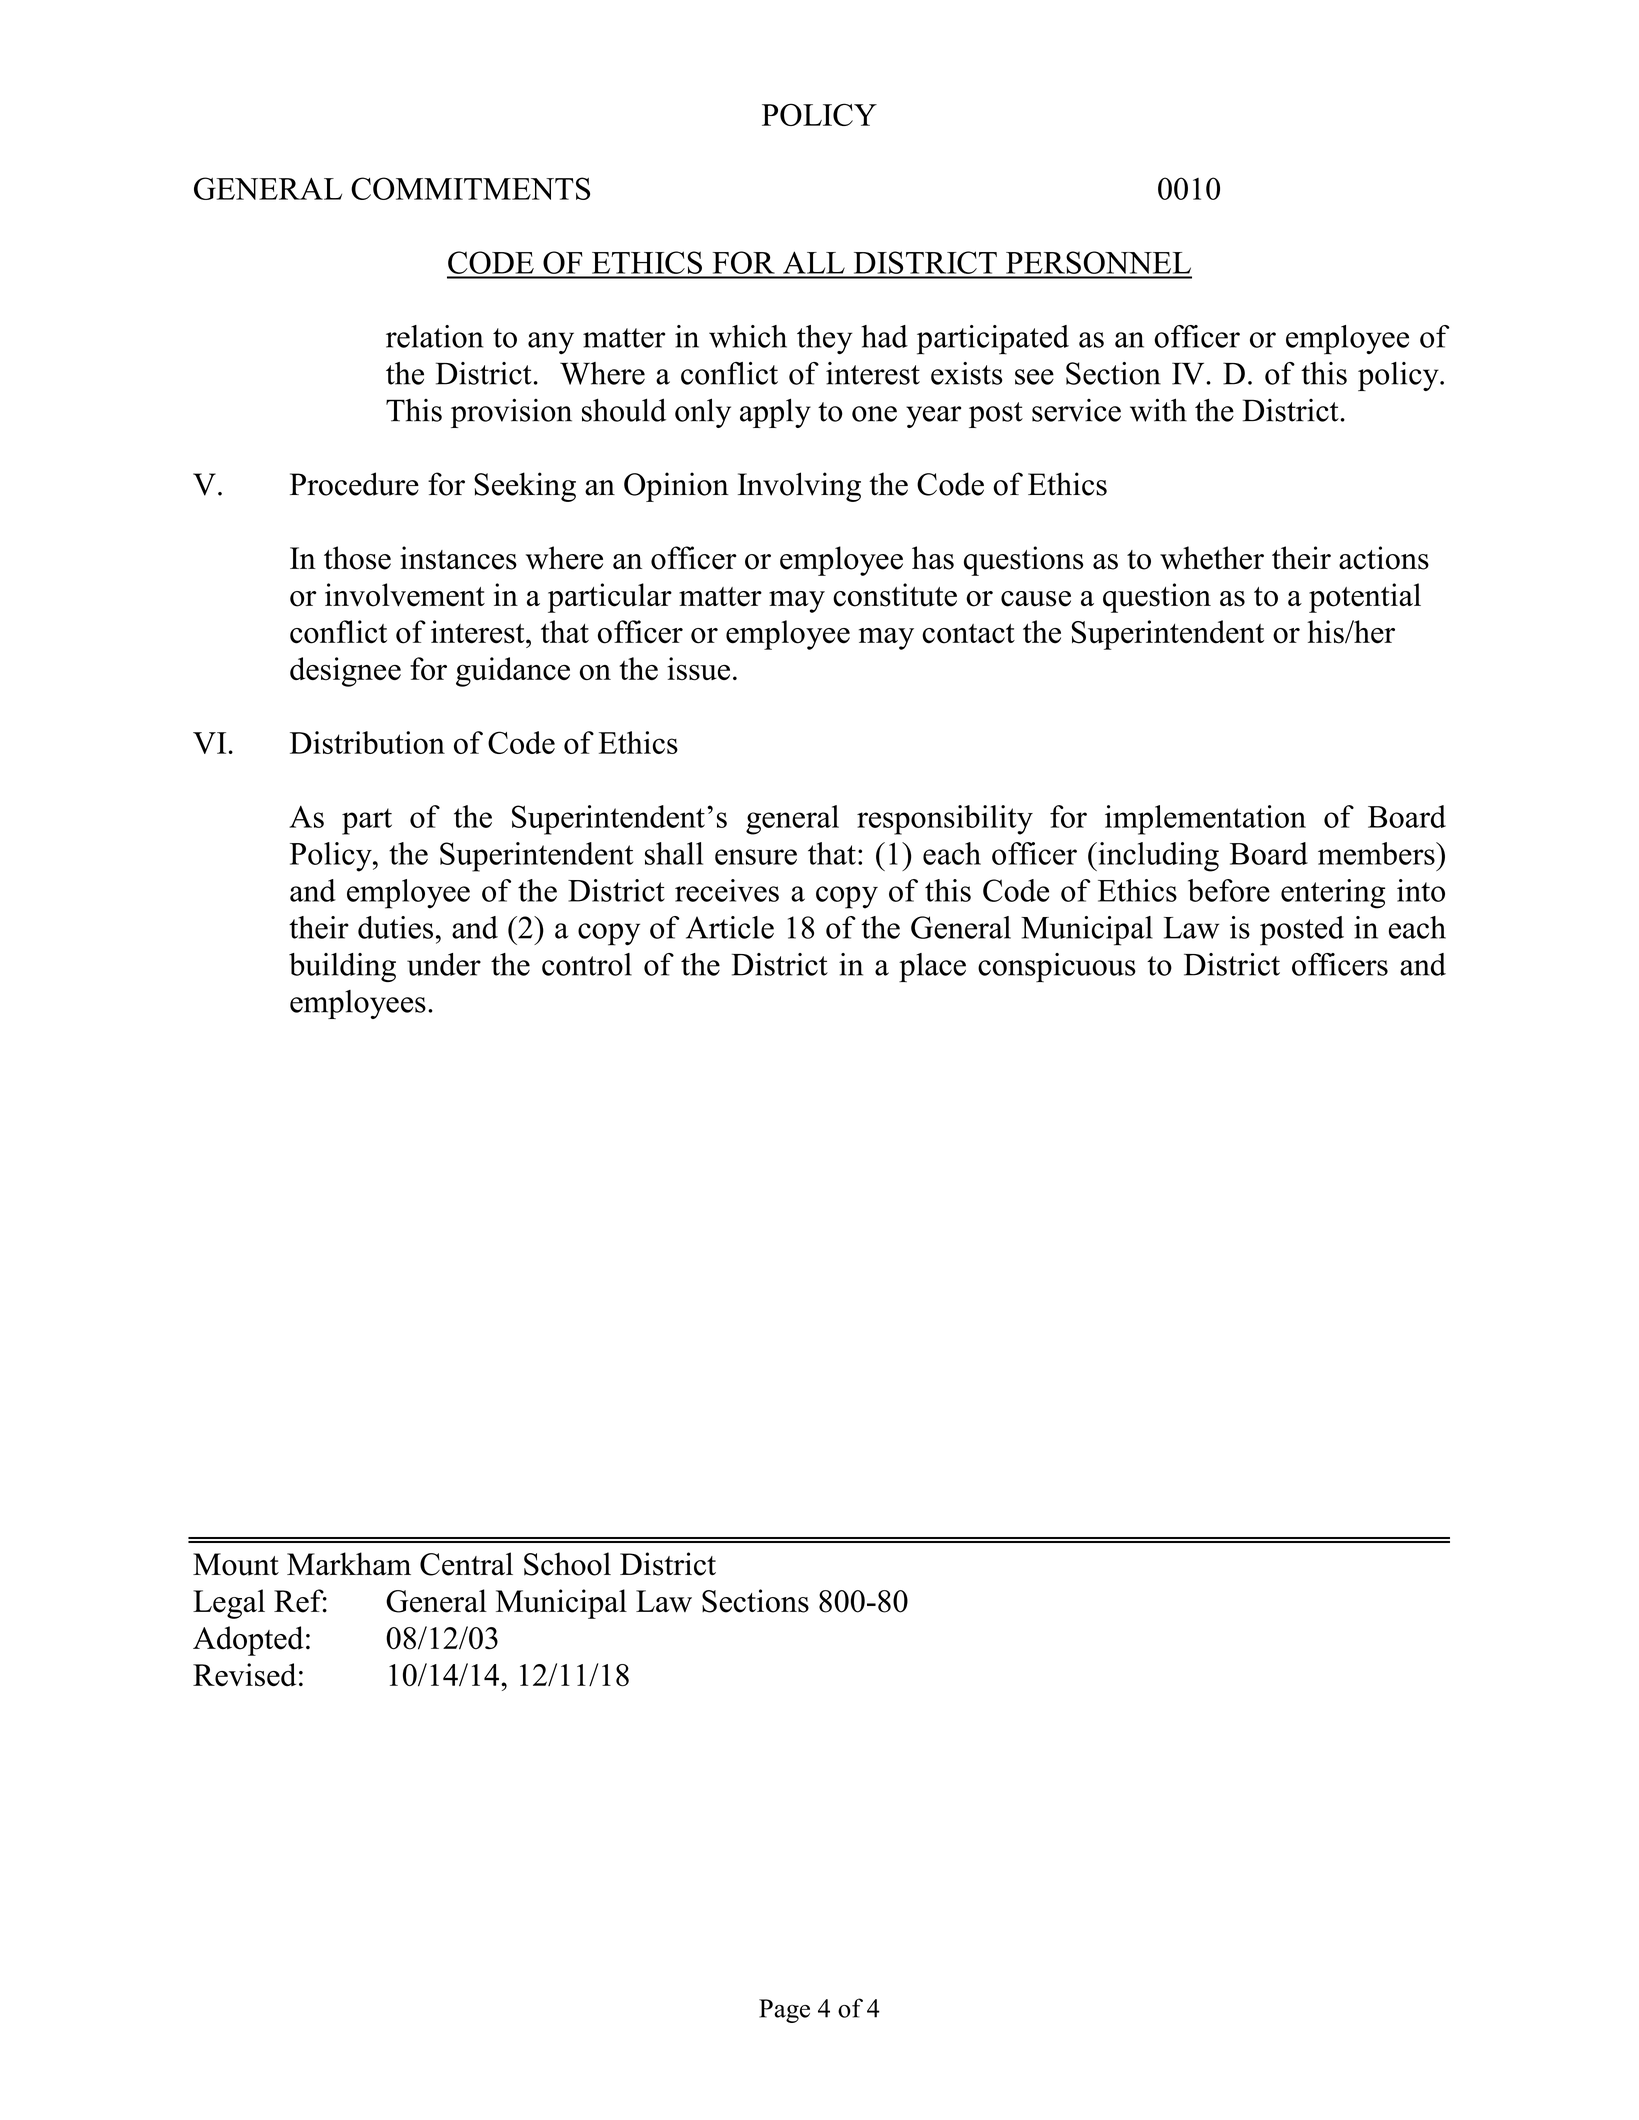 The image size is (1639, 2120). What do you see at coordinates (1057, 967) in the screenshot?
I see `conspicuous` at bounding box center [1057, 967].
